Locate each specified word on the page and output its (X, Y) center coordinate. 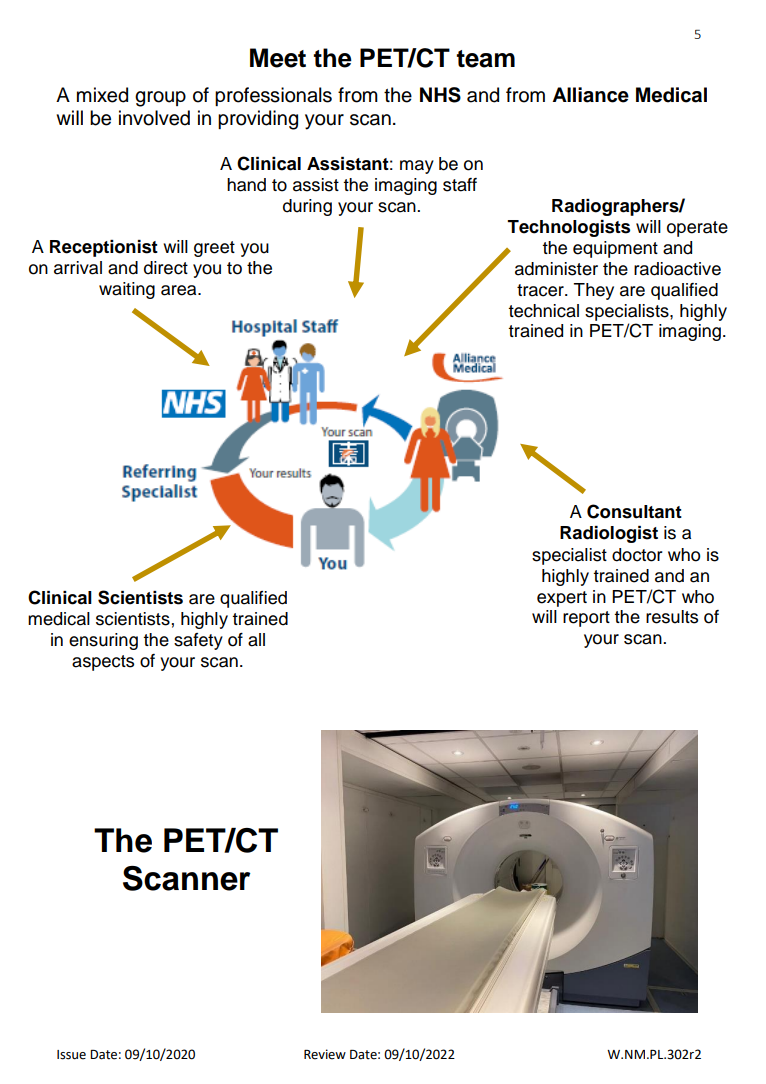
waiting (127, 290)
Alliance (590, 95)
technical (543, 311)
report (586, 619)
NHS (440, 95)
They (593, 291)
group (160, 99)
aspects (103, 663)
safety (198, 641)
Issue (71, 1055)
